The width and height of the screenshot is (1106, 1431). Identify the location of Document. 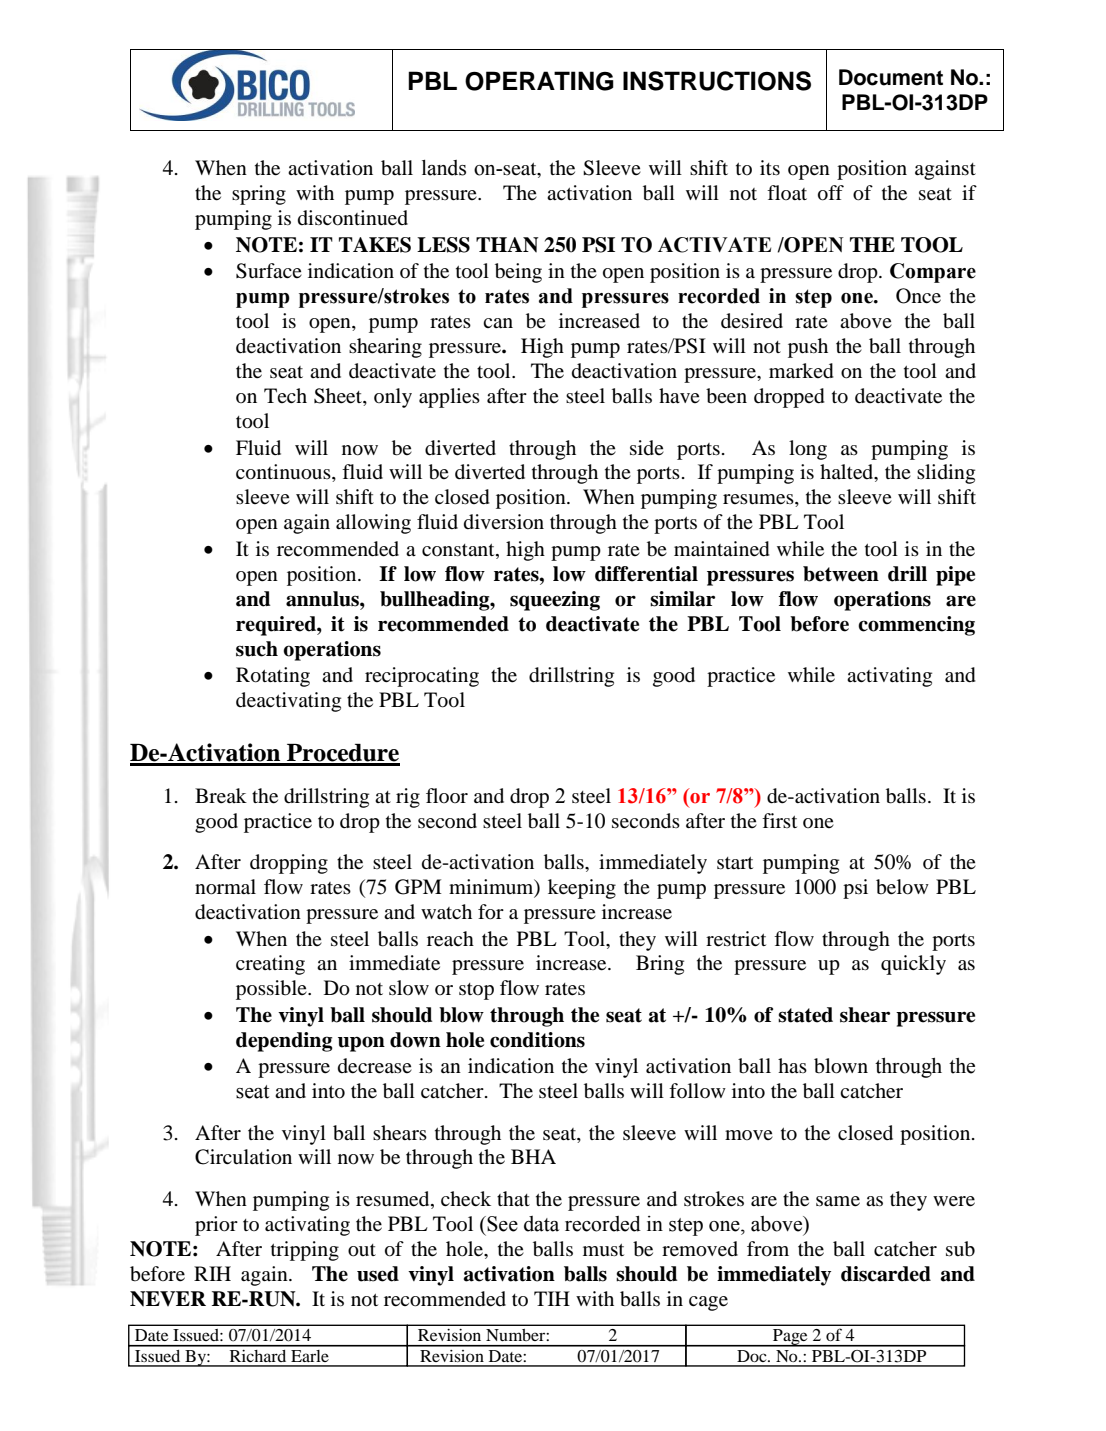
(891, 77).
